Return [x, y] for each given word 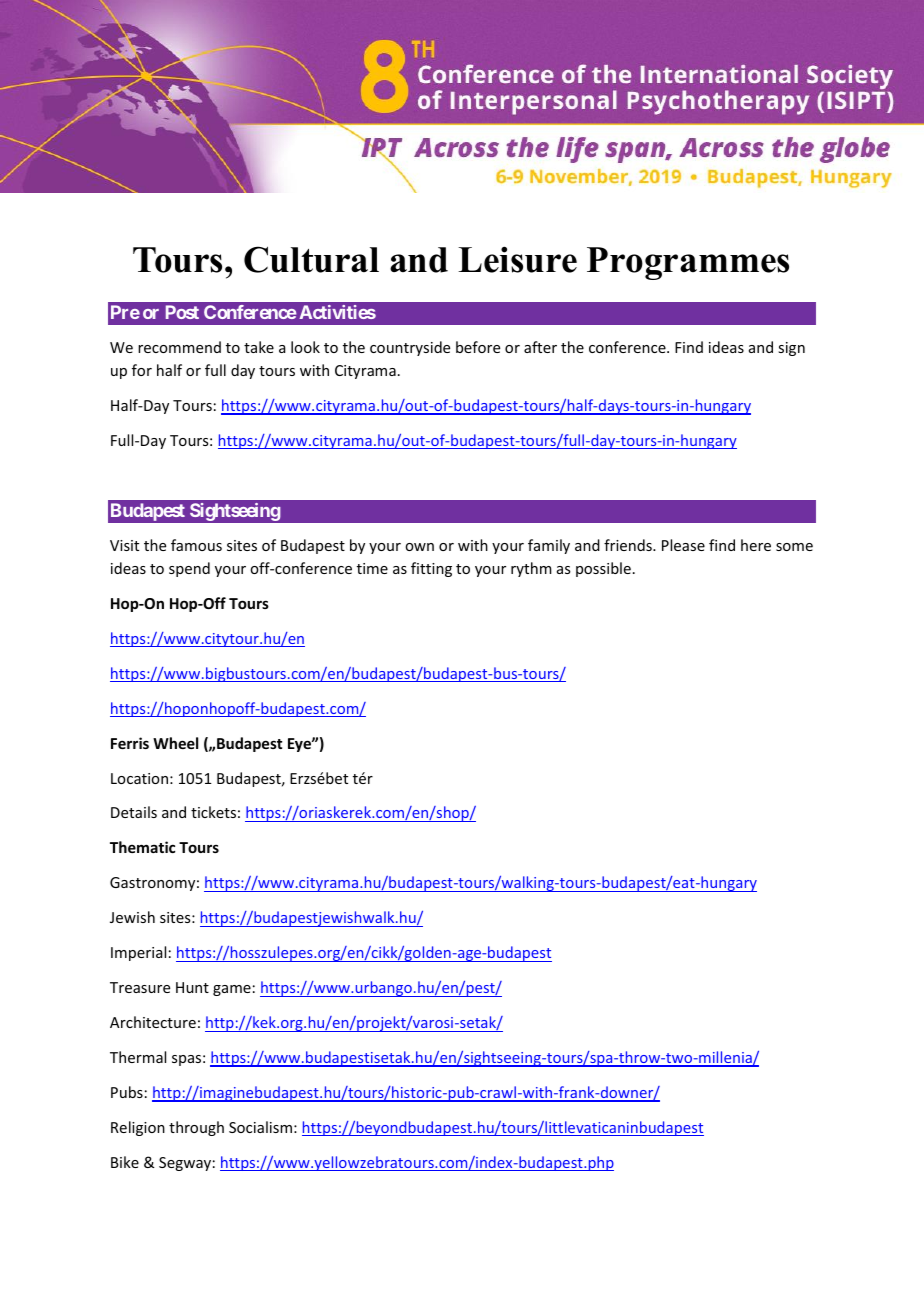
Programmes [688, 263]
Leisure [517, 259]
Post [182, 312]
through [196, 1128]
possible [603, 569]
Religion [138, 1128]
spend [189, 569]
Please [683, 545]
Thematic [142, 847]
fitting [431, 569]
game [232, 990]
